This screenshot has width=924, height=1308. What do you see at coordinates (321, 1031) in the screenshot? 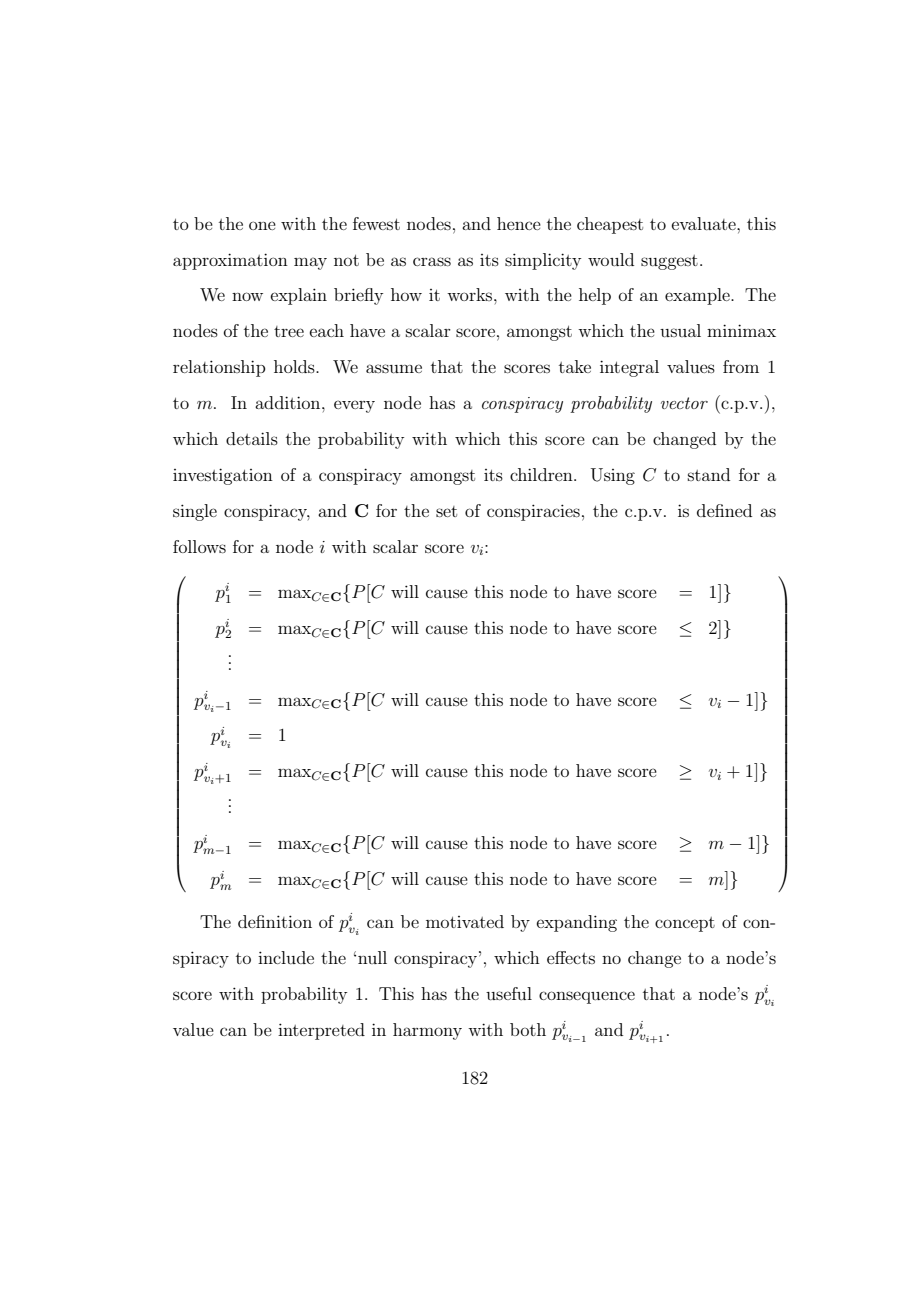
I see `interpreted` at bounding box center [321, 1031].
